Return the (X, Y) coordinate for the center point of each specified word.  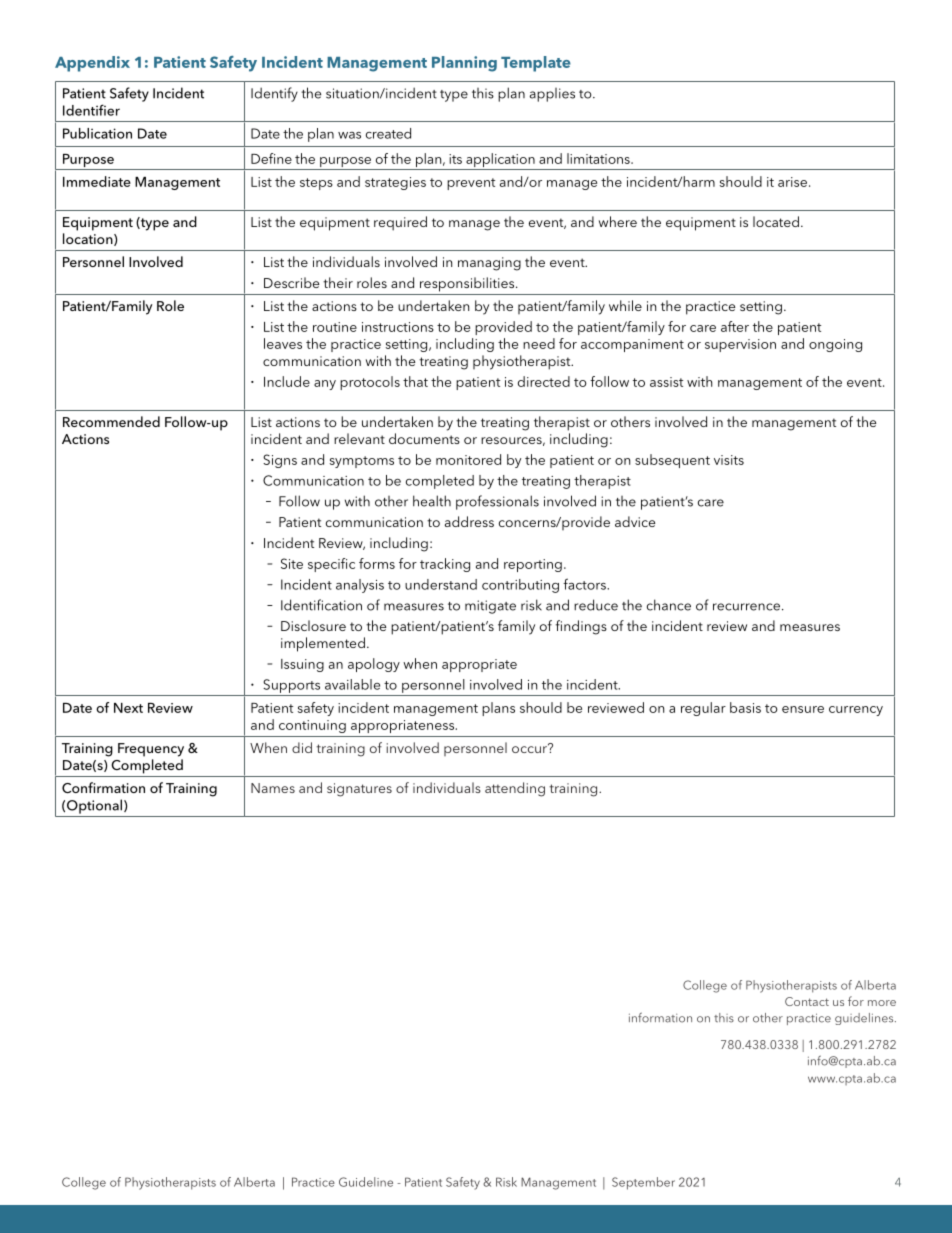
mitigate (490, 607)
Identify (274, 94)
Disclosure (313, 625)
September (643, 1183)
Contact (807, 1001)
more (882, 1003)
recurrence (746, 607)
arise (792, 182)
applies (552, 95)
